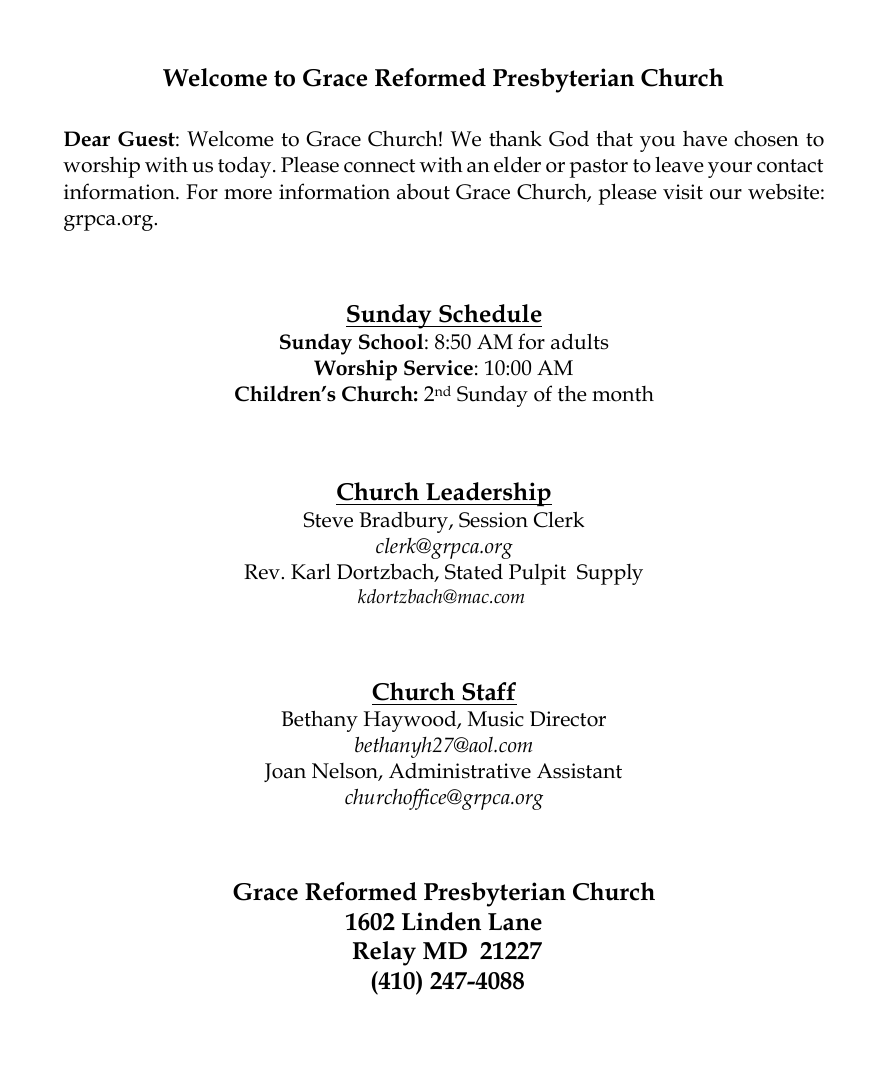 This screenshot has width=888, height=1078. Describe the element at coordinates (423, 192) in the screenshot. I see `about` at that location.
